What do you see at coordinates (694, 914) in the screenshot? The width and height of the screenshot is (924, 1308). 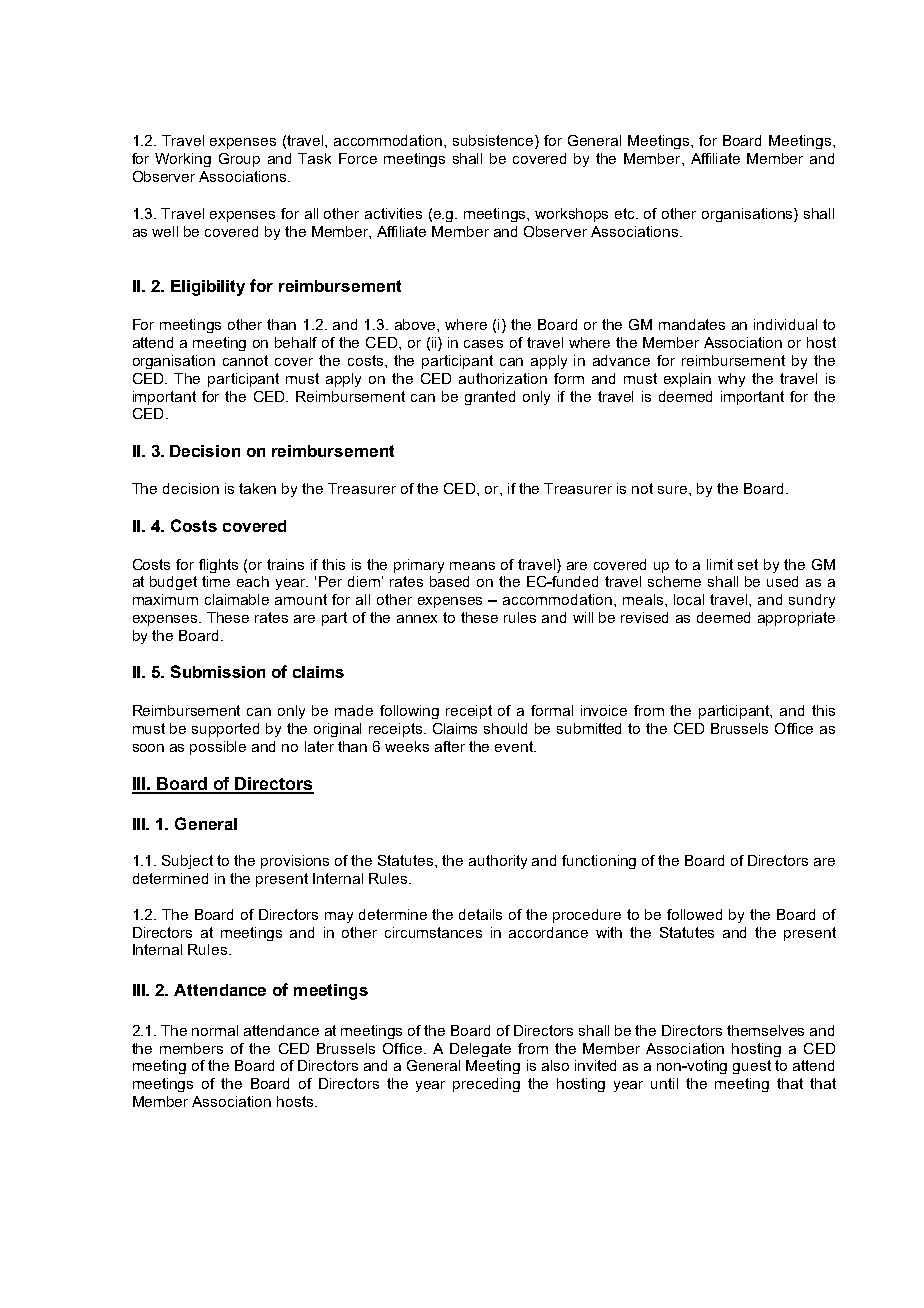 I see `followed` at bounding box center [694, 914].
